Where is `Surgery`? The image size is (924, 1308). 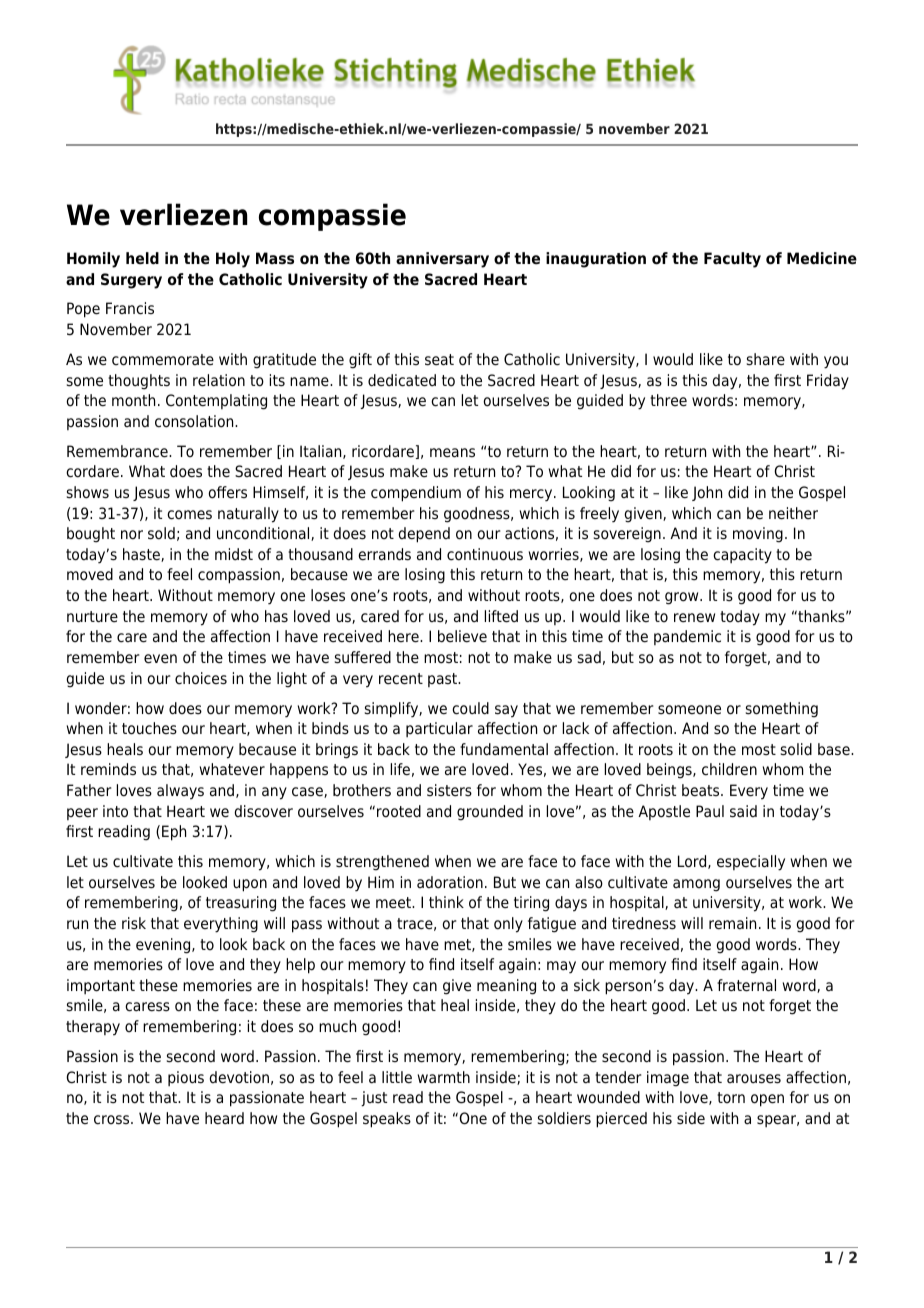 Surgery is located at coordinates (131, 281).
